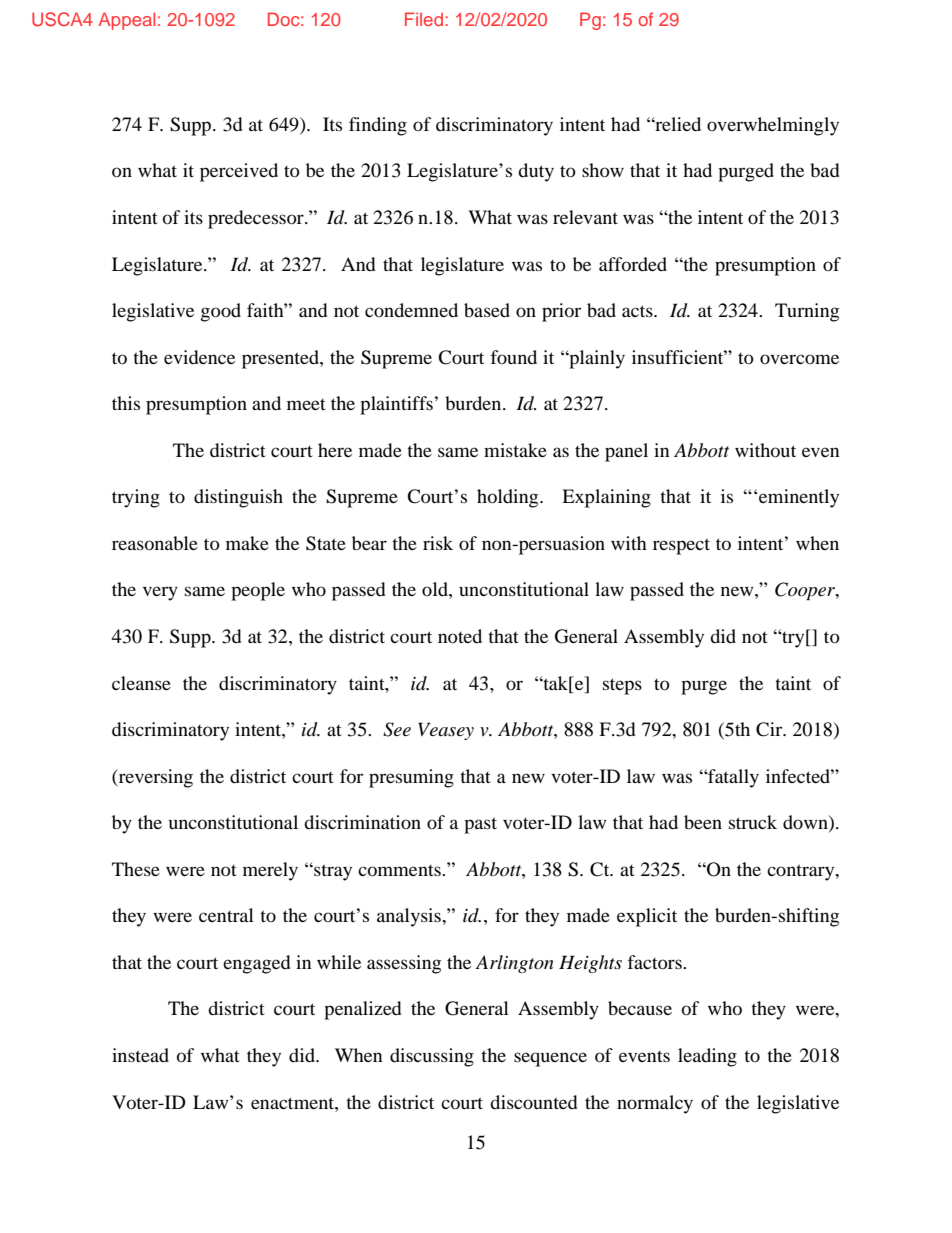 This screenshot has height=1233, width=952. I want to click on overwhelmingly, so click(773, 126).
